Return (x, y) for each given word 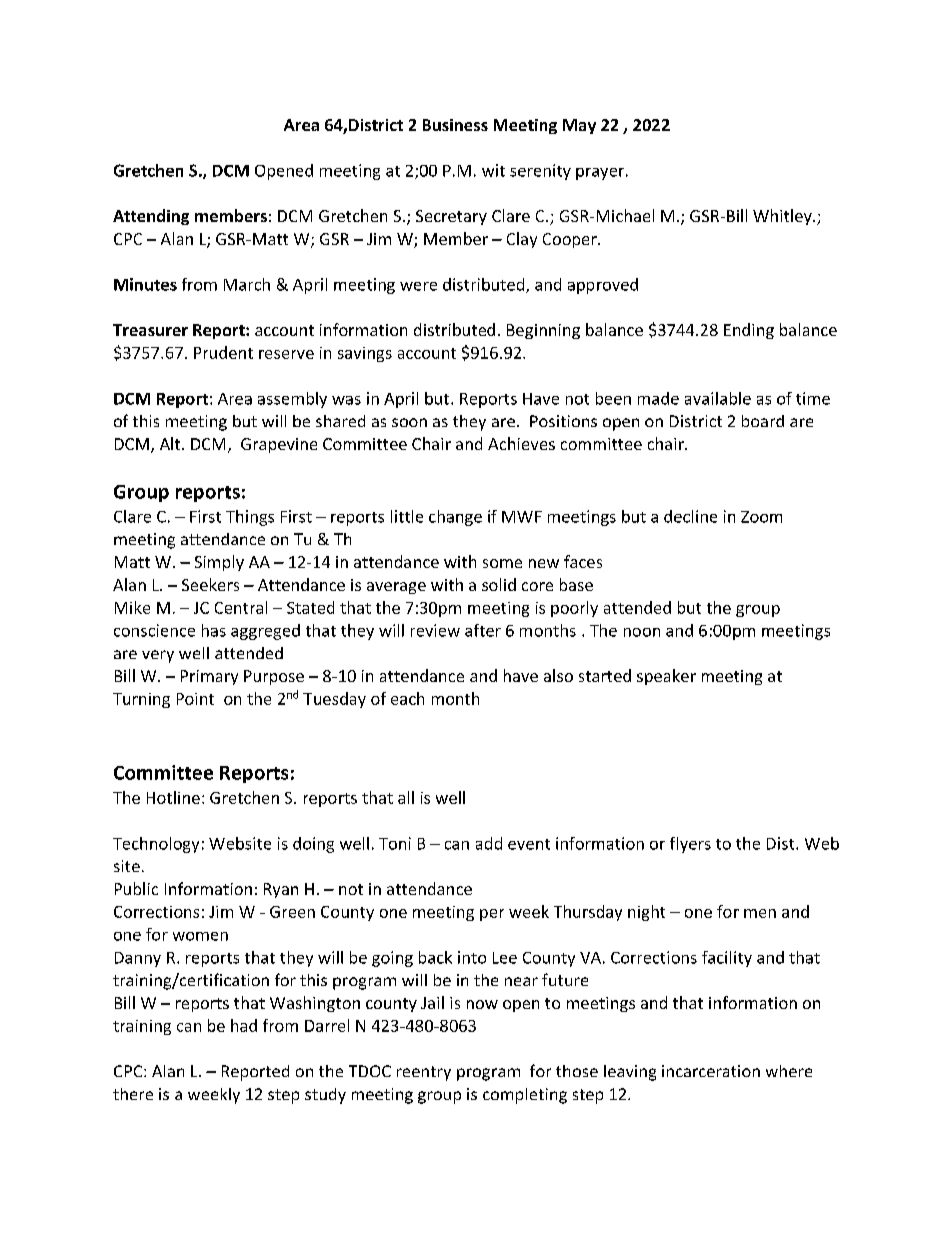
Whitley (783, 217)
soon (409, 422)
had (244, 1025)
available (718, 398)
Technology (156, 845)
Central (241, 607)
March (247, 284)
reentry (424, 1073)
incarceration (711, 1071)
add (489, 843)
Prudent (223, 352)
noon (642, 632)
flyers (690, 845)
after (483, 630)
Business (455, 125)
